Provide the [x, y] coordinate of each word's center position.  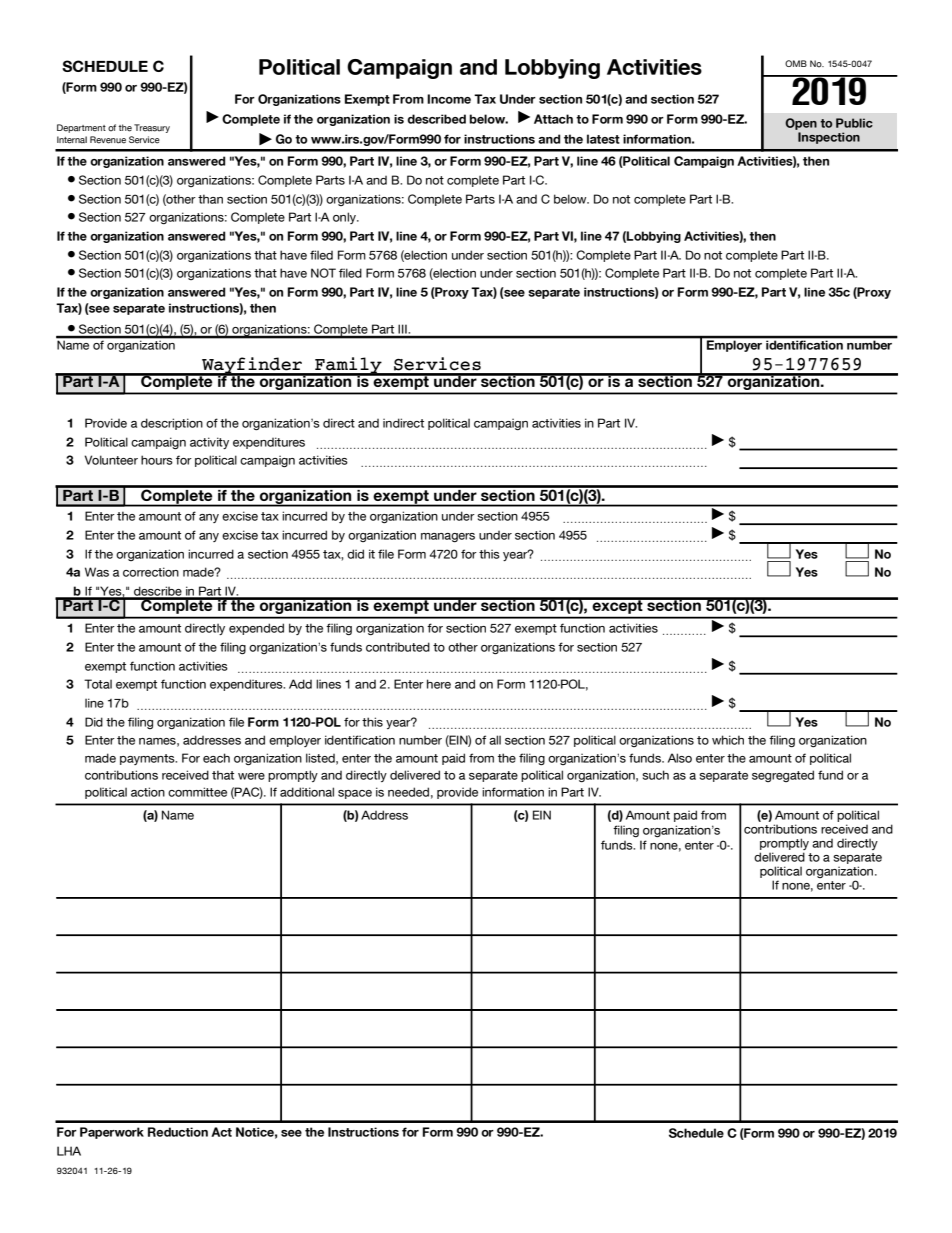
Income [449, 99]
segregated [783, 776]
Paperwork [112, 1133]
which [728, 740]
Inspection [829, 138]
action [148, 792]
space [355, 794]
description [172, 424]
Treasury [152, 128]
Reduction [178, 1132]
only [345, 218]
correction [151, 572]
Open [801, 124]
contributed [398, 647]
